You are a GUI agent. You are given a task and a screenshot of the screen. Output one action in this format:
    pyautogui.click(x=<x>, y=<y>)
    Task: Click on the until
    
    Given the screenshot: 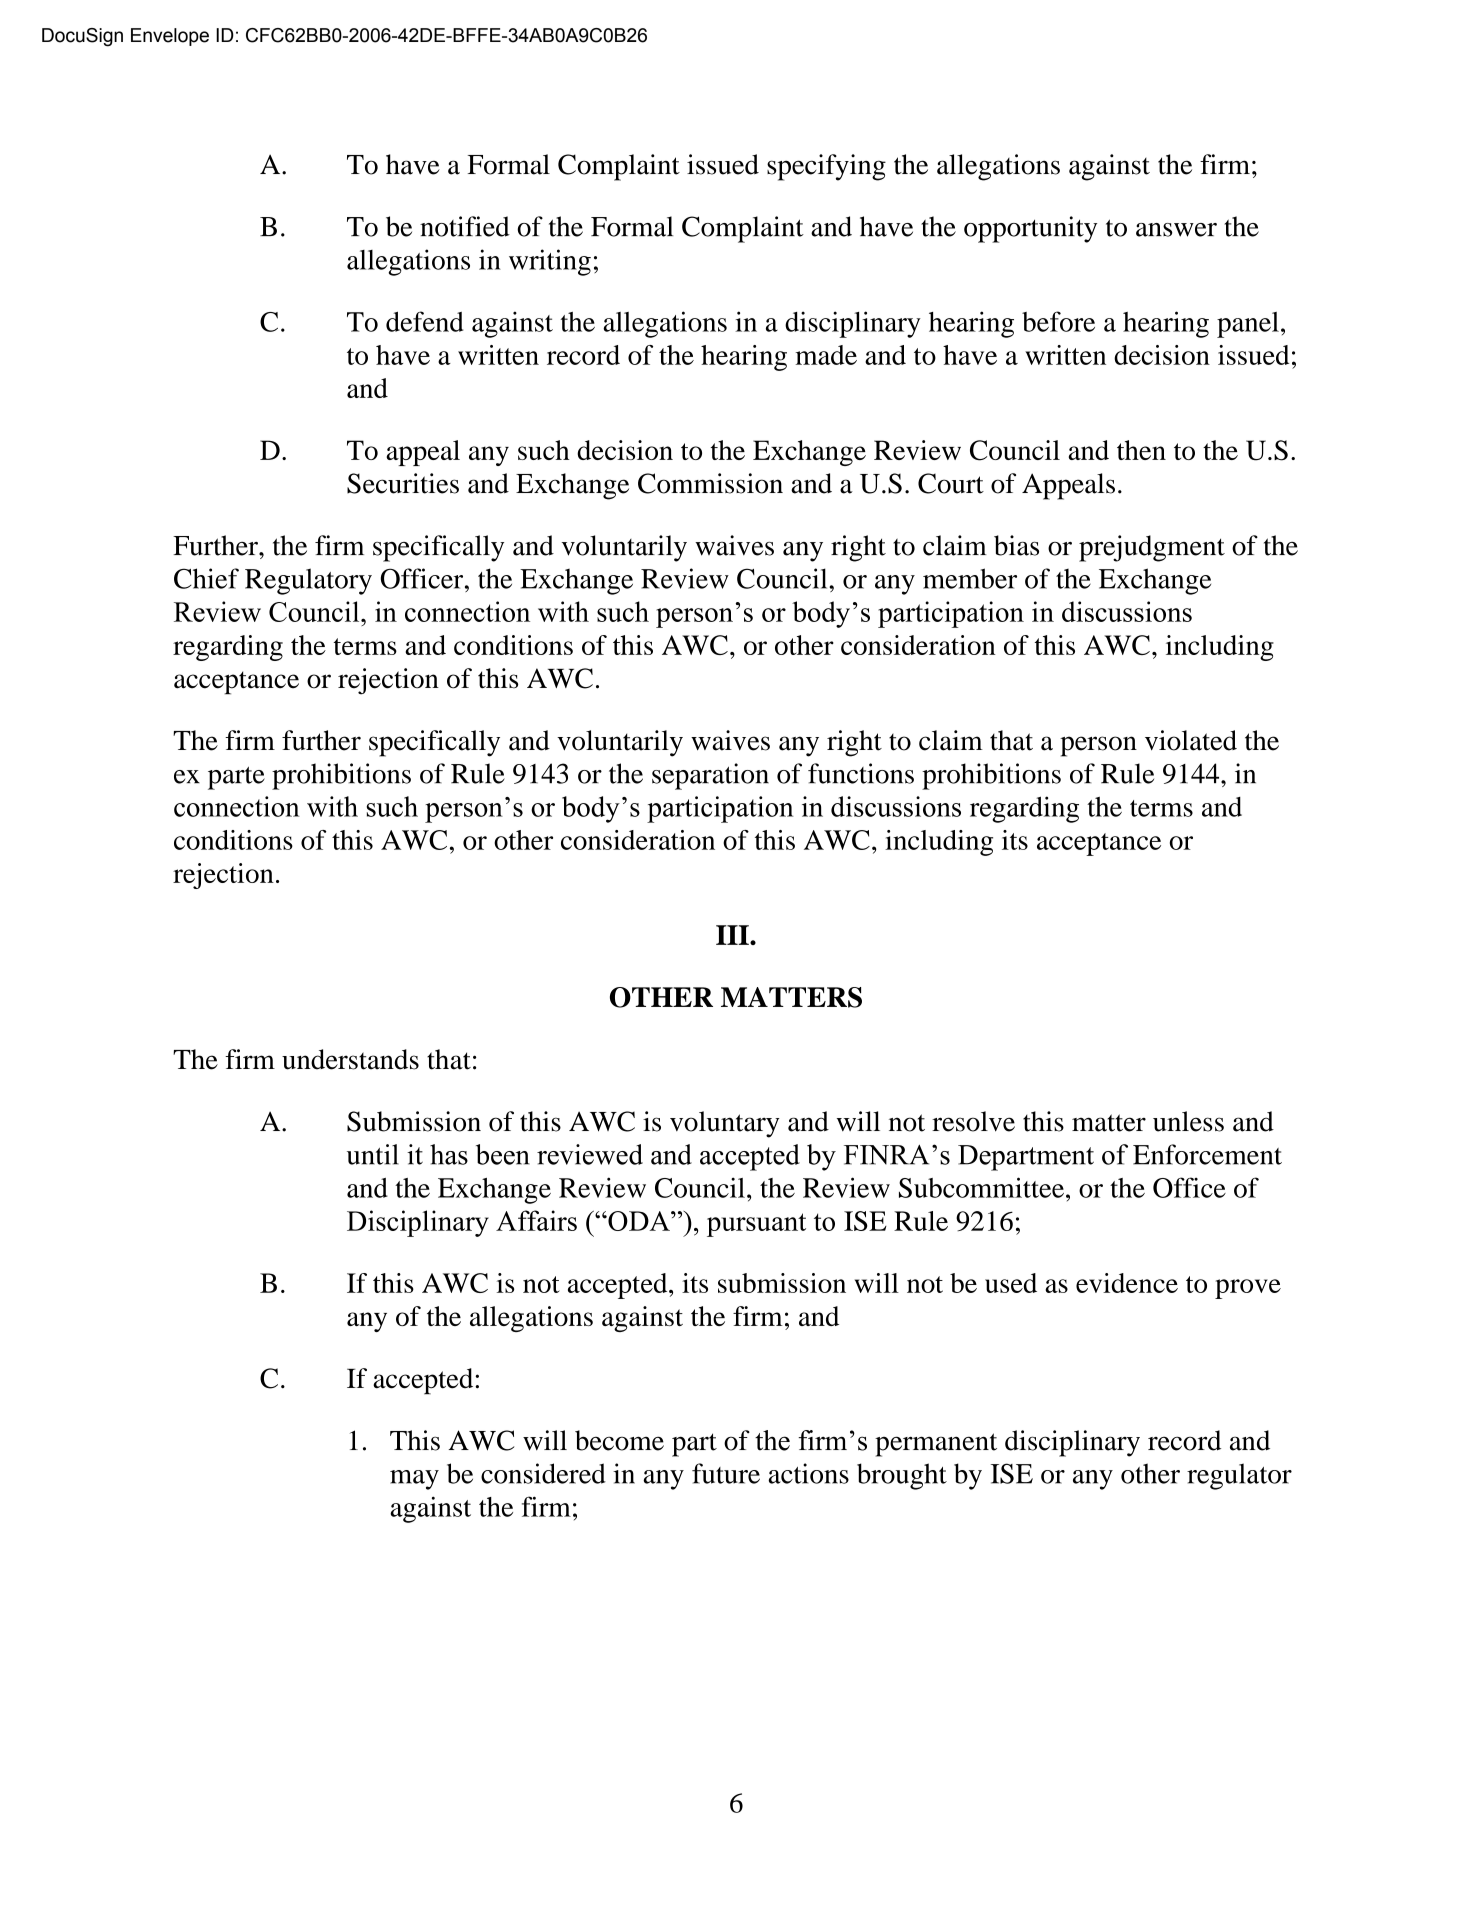 What is the action you would take?
    pyautogui.click(x=373, y=1154)
